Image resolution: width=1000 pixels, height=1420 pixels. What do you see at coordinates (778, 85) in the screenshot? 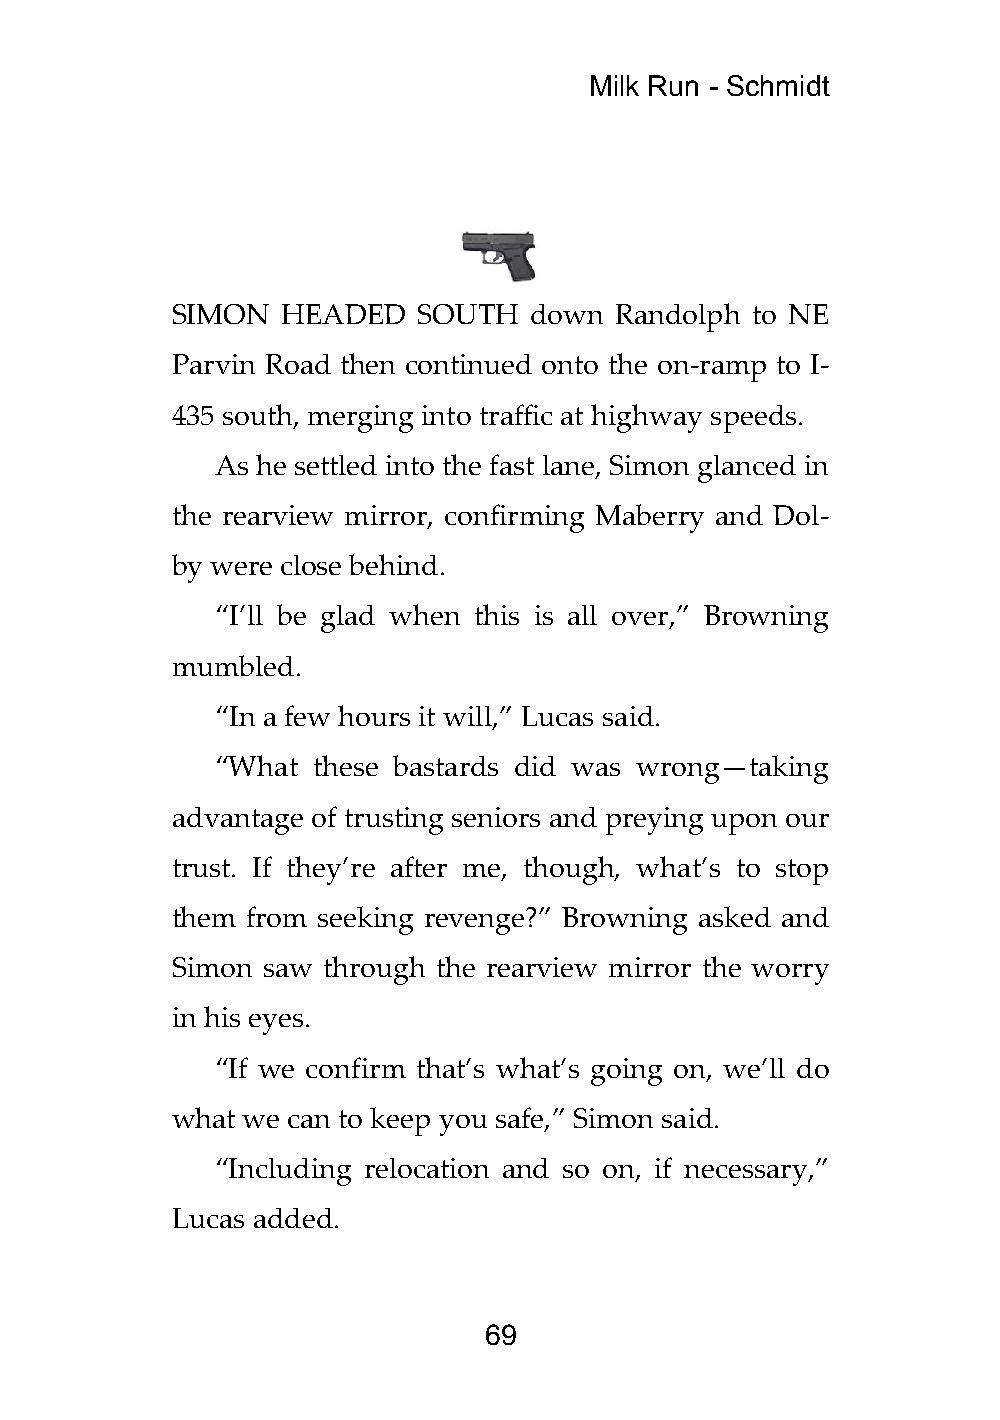
I see `Schmidt` at bounding box center [778, 85].
